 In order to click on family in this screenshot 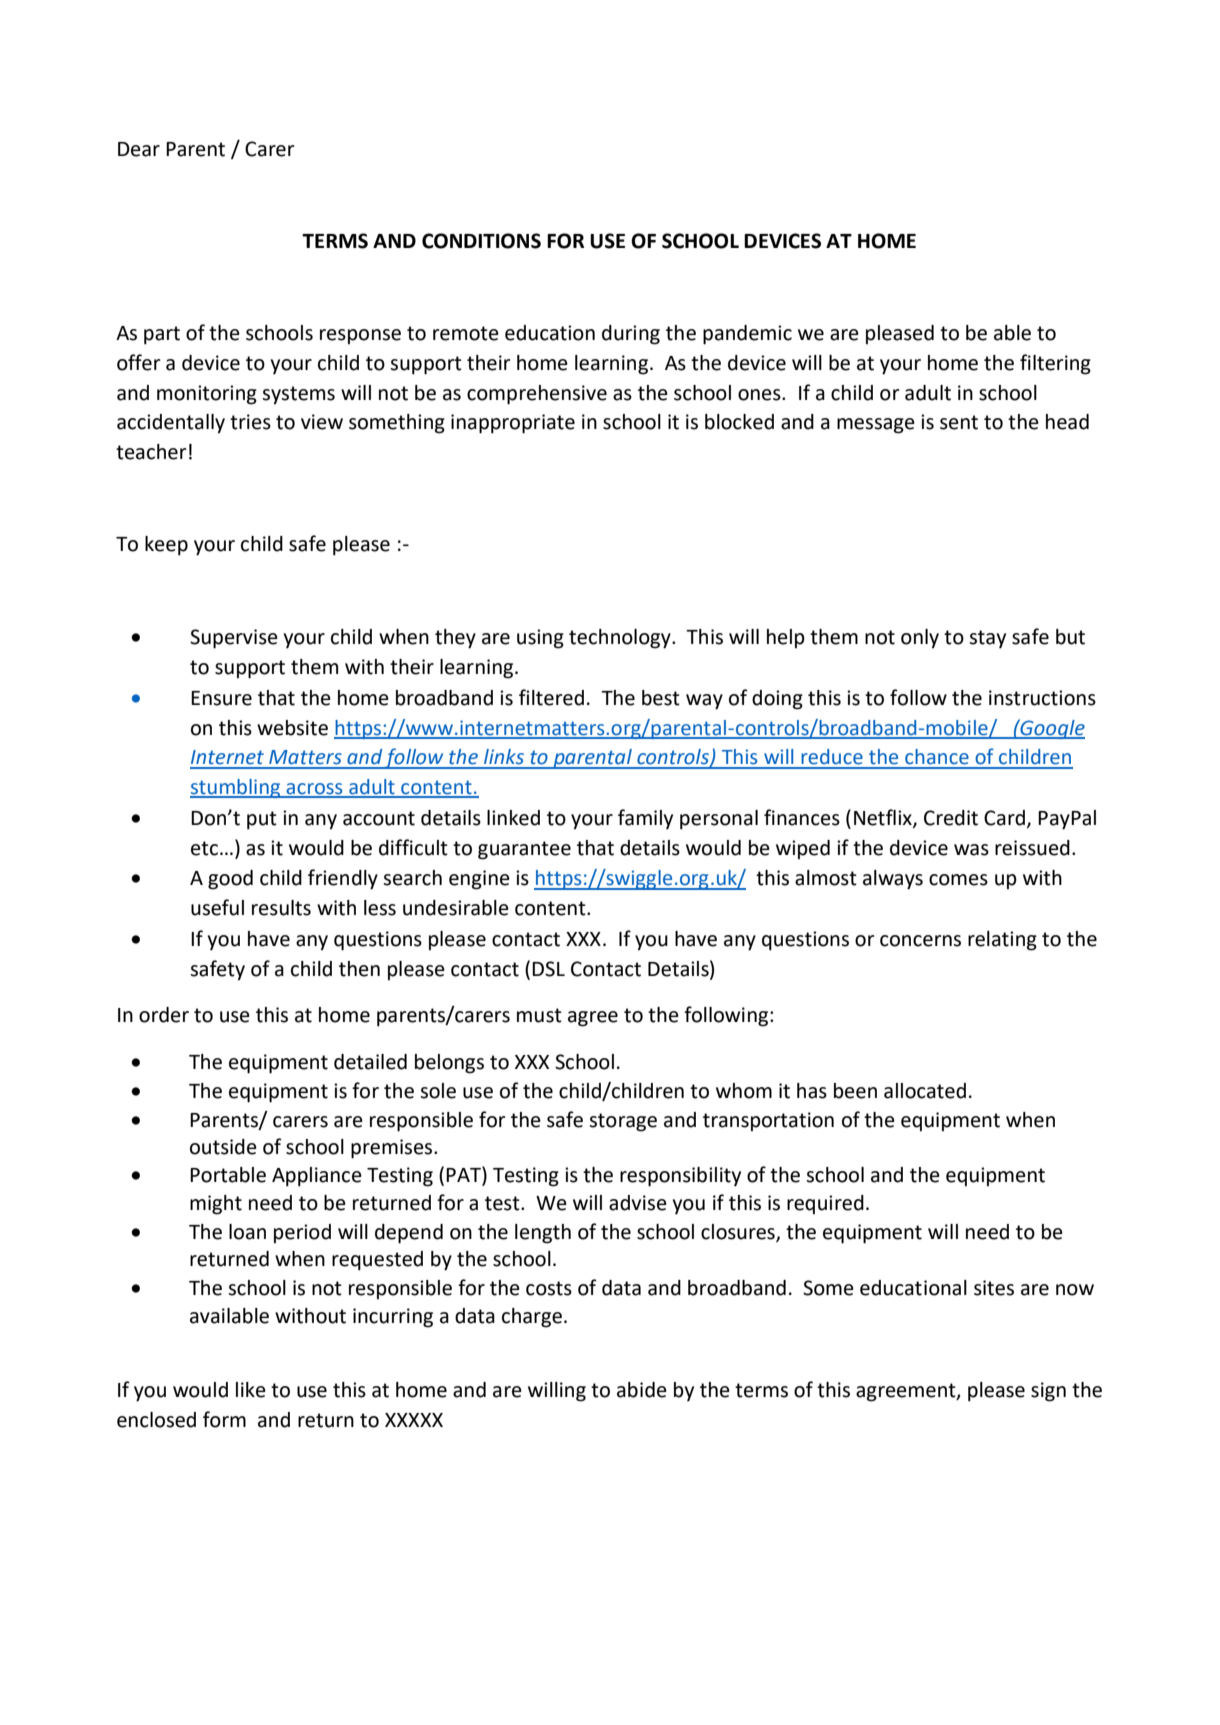, I will do `click(645, 819)`.
